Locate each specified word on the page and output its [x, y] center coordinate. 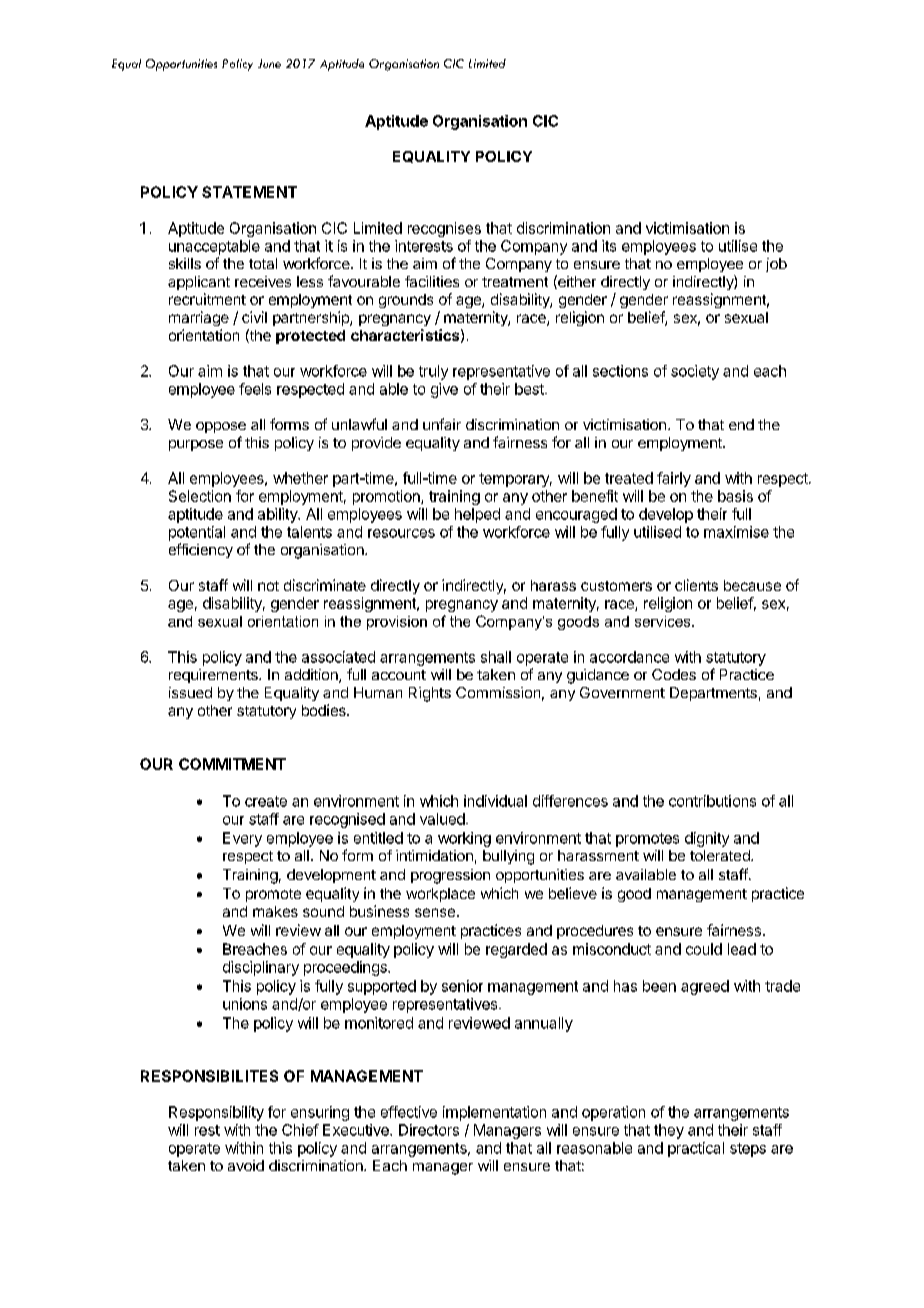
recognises [444, 229]
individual [495, 801]
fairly [674, 479]
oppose [221, 427]
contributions [712, 801]
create [266, 801]
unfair [442, 424]
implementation [494, 1113]
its [609, 246]
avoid [246, 1165]
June [269, 63]
